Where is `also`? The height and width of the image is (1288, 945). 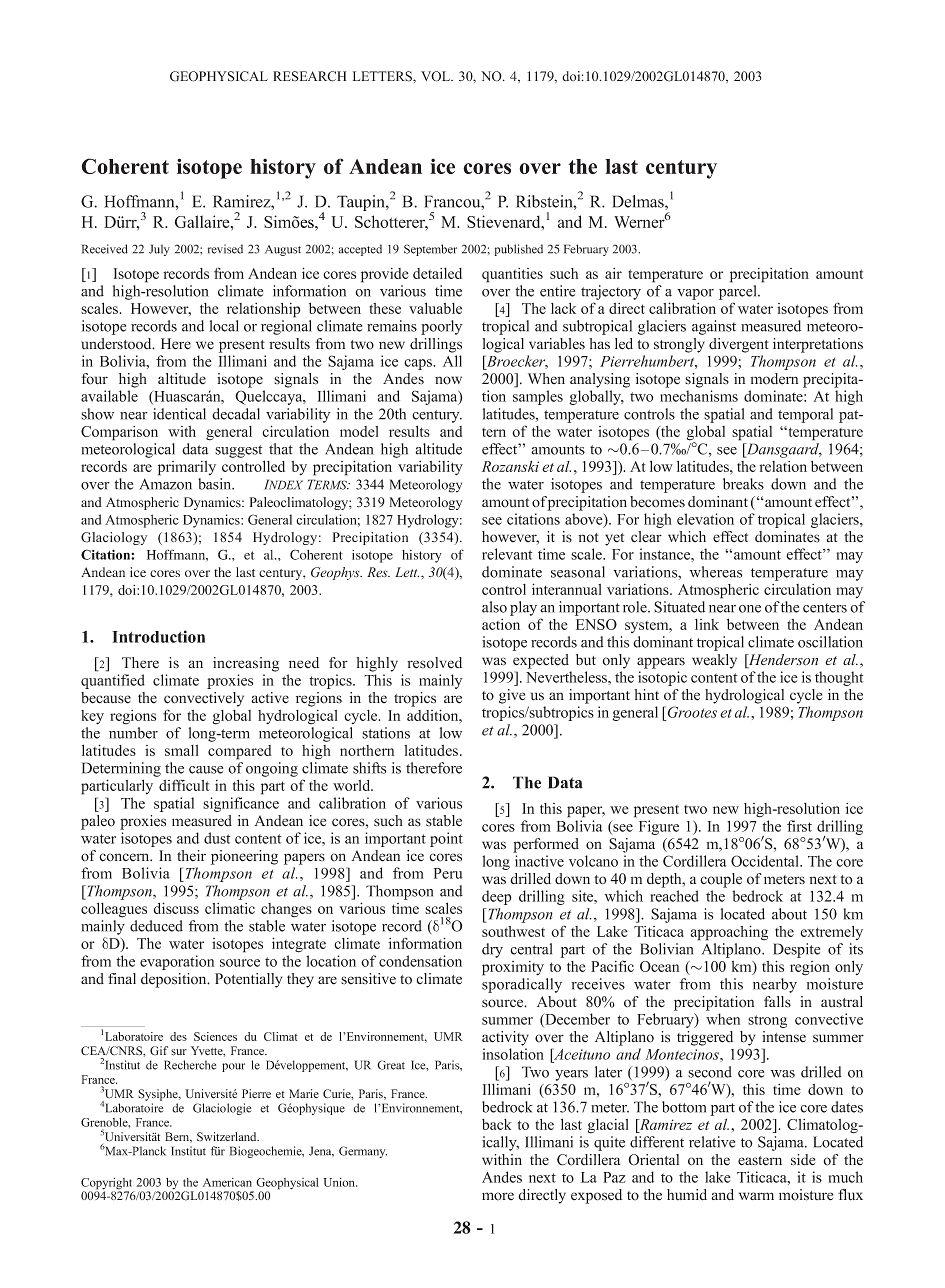
also is located at coordinates (494, 607).
